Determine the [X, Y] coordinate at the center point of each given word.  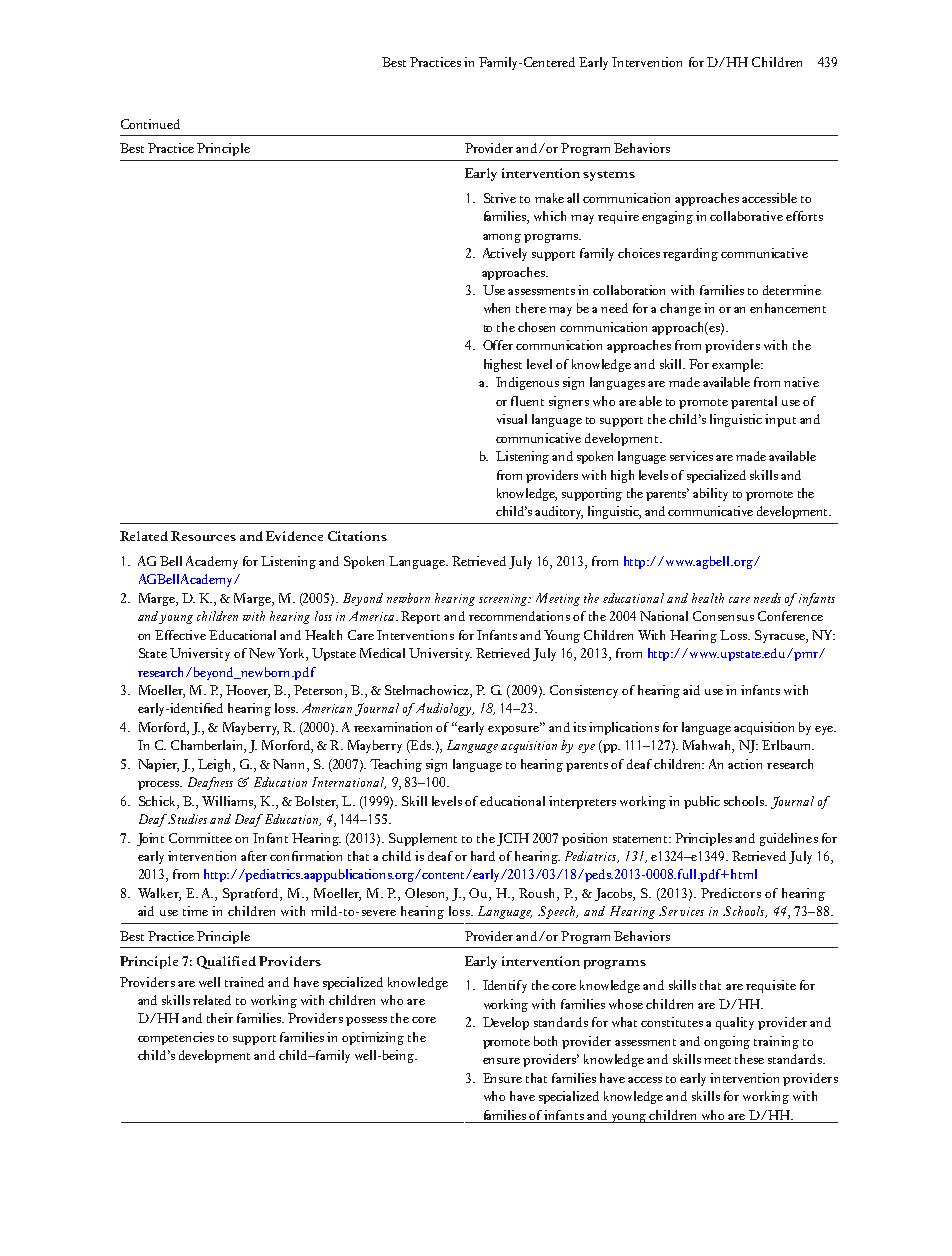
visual [512, 419]
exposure [514, 729]
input [780, 420]
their [220, 1018]
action [745, 764]
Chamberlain [208, 746]
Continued [150, 124]
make [549, 198]
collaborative [746, 216]
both [545, 1041]
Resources [203, 536]
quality [735, 1023]
